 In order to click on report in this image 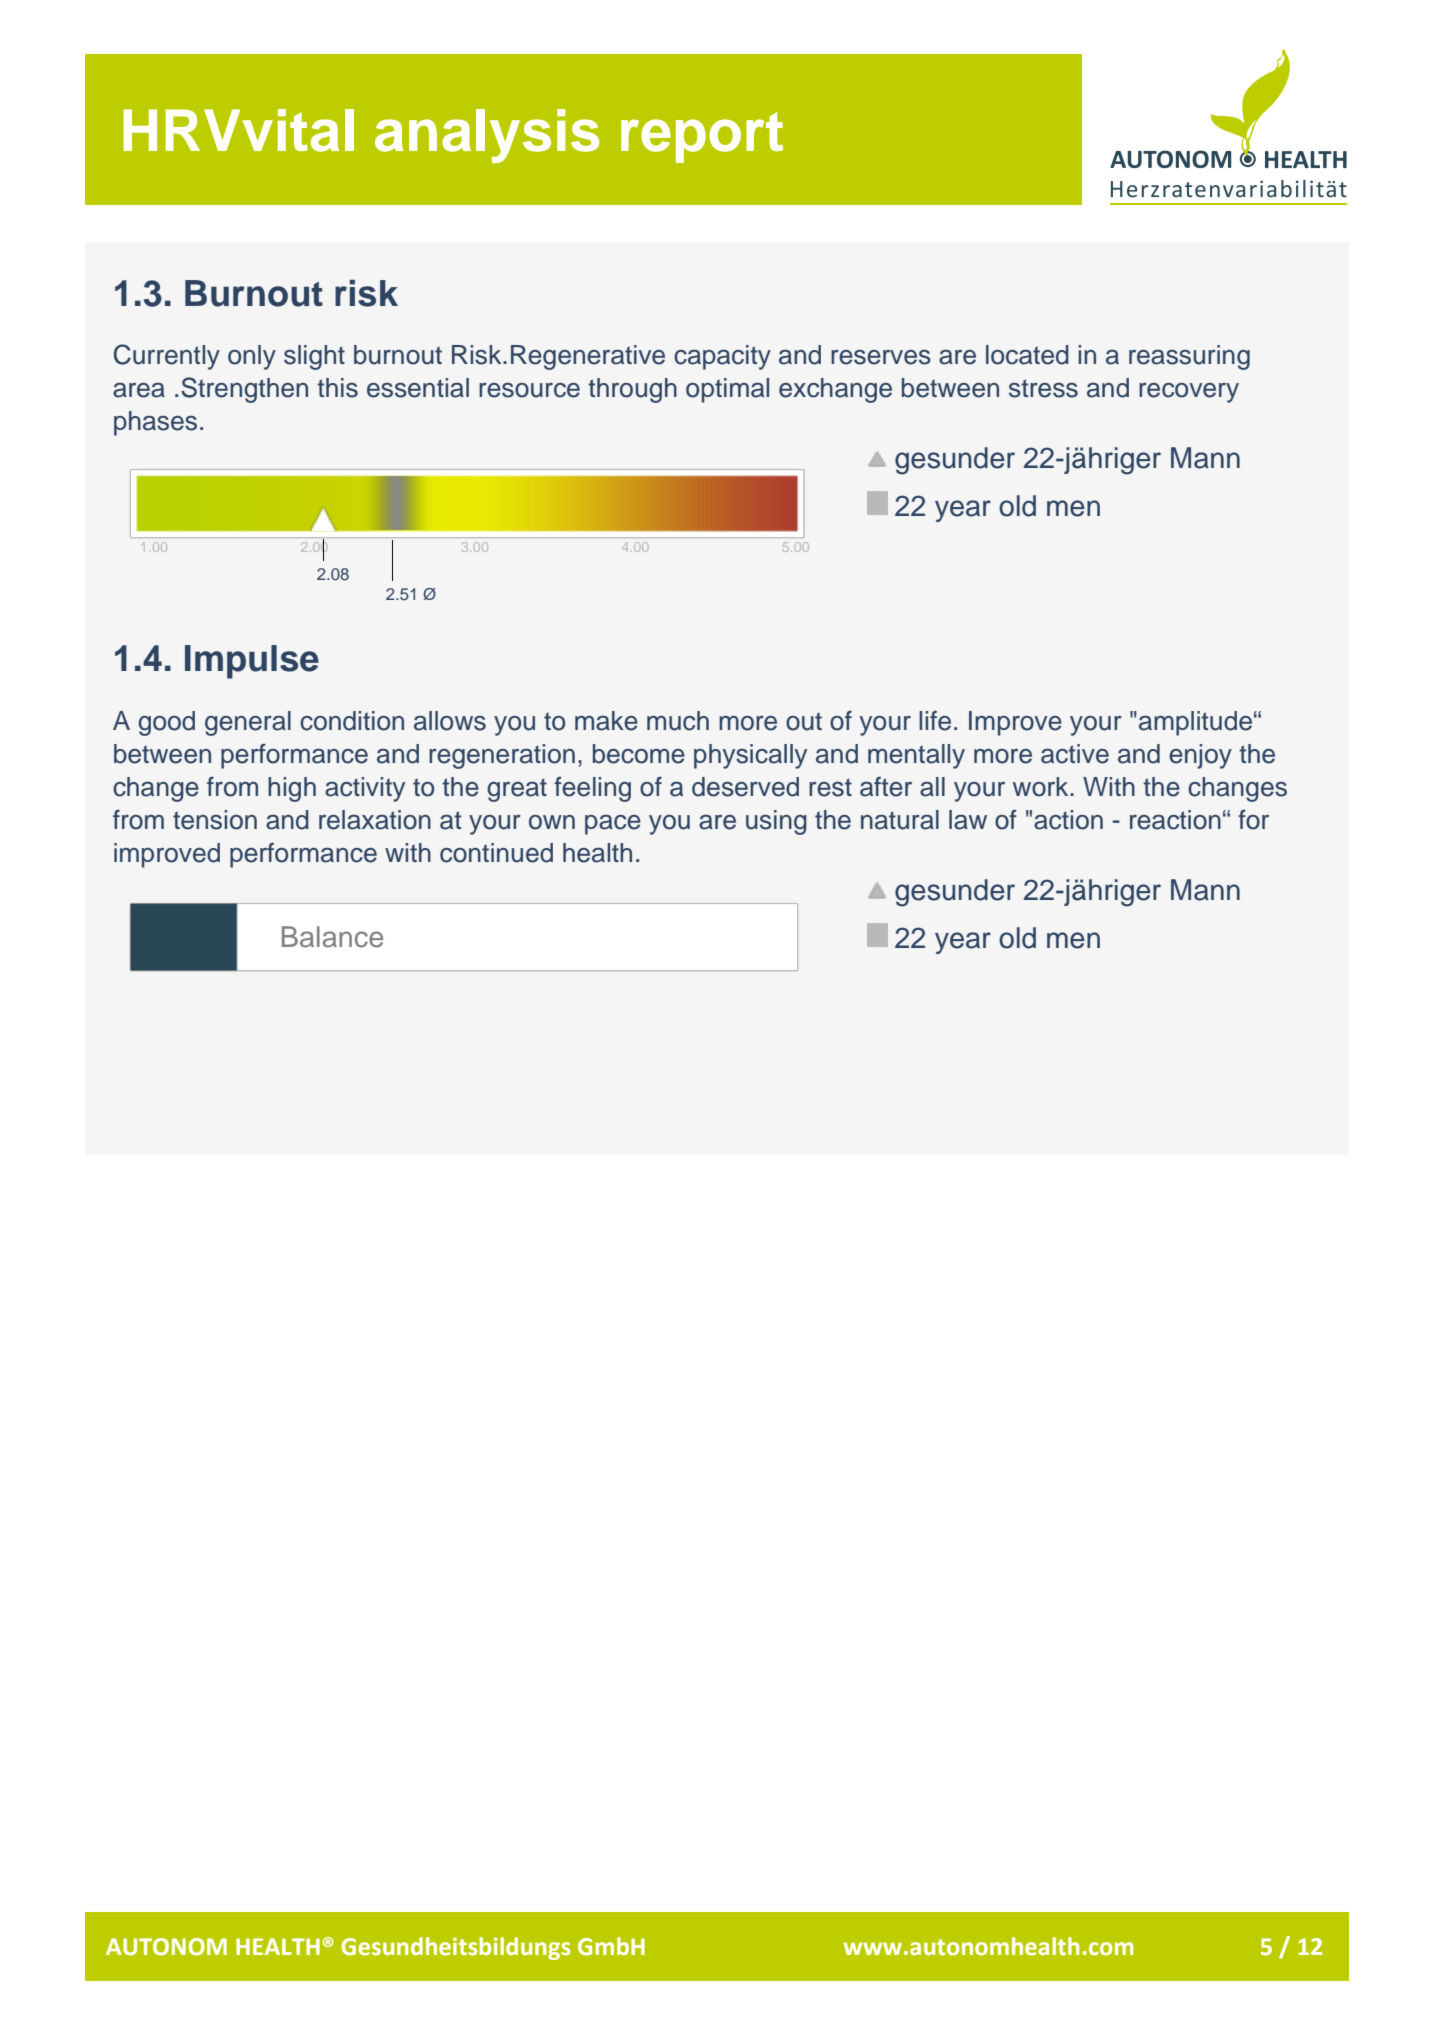, I will do `click(702, 137)`.
